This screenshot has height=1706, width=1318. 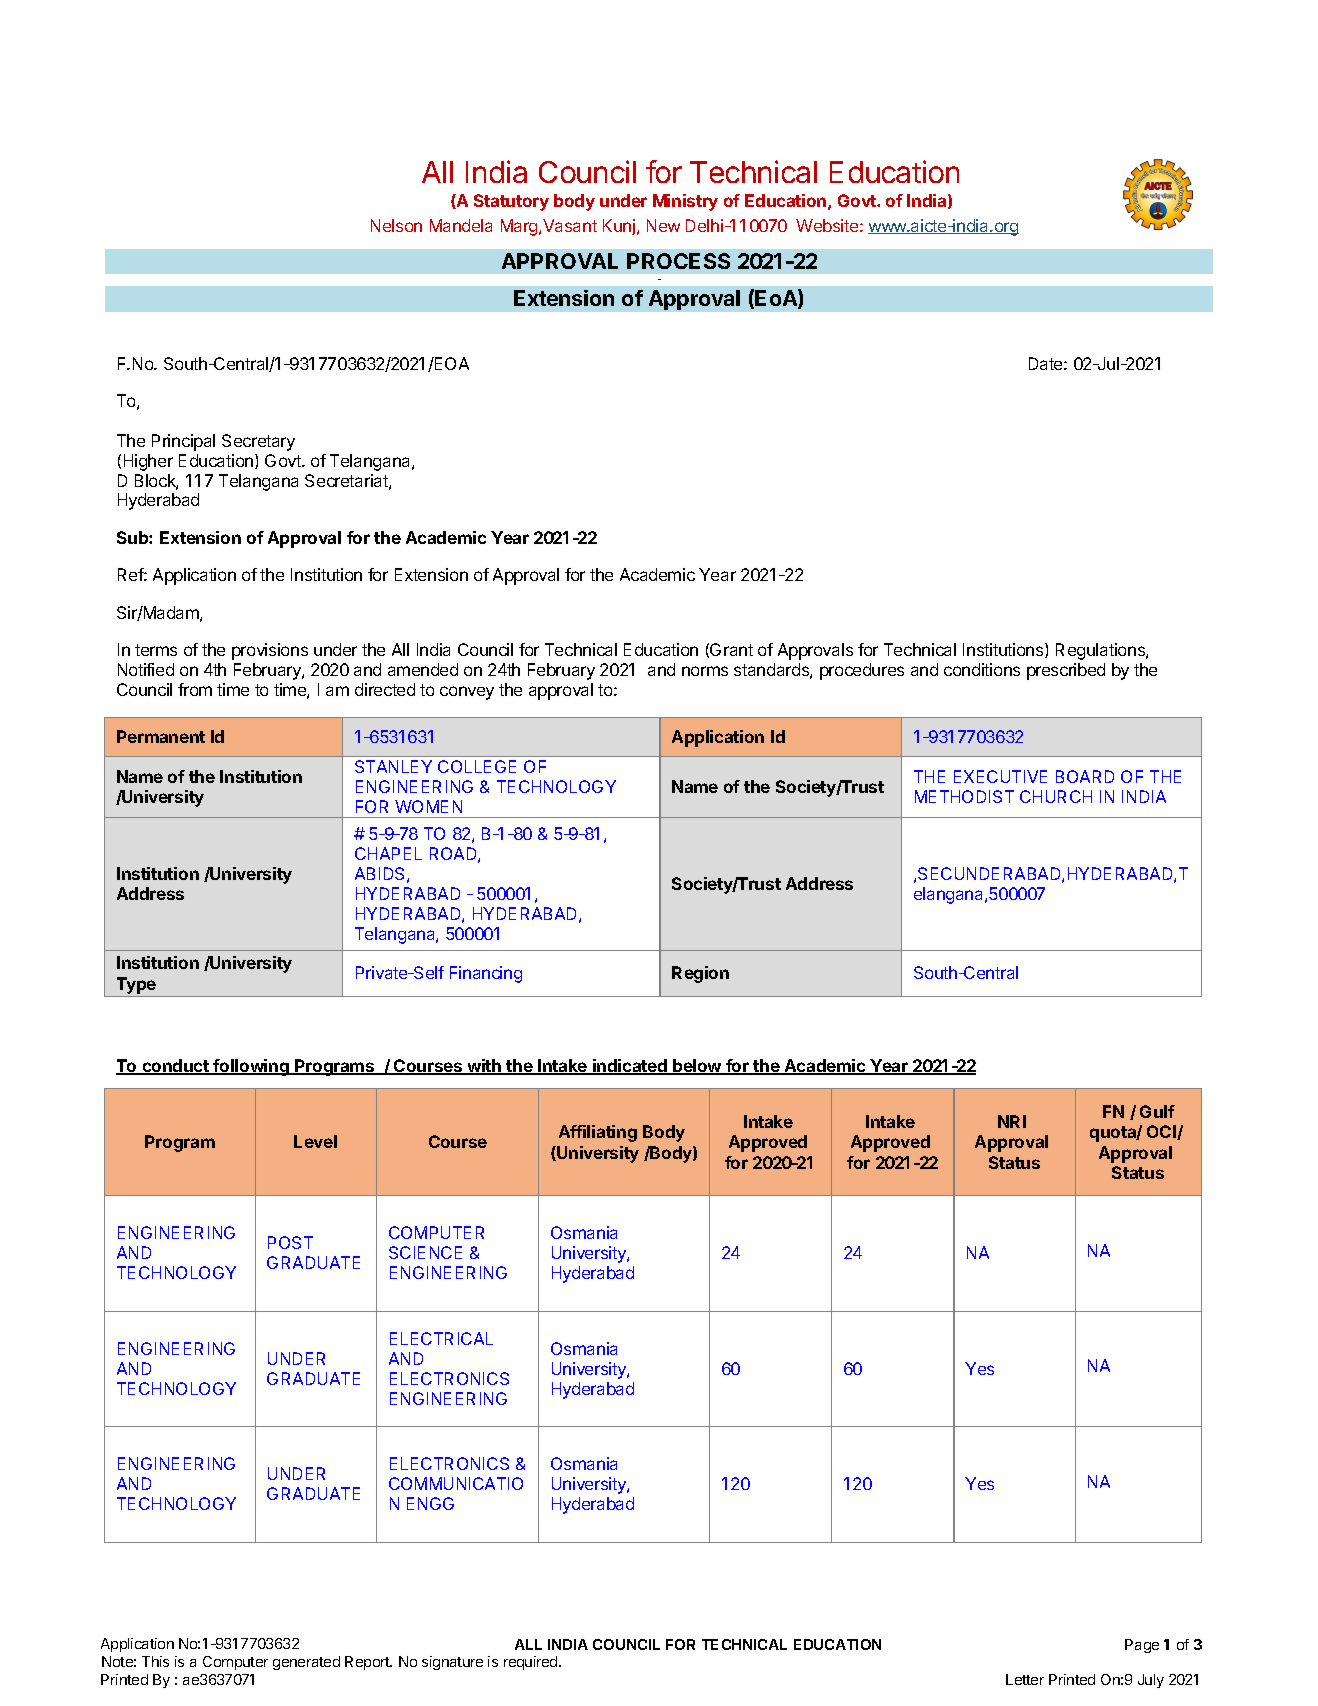 I want to click on Ministry, so click(x=685, y=202).
